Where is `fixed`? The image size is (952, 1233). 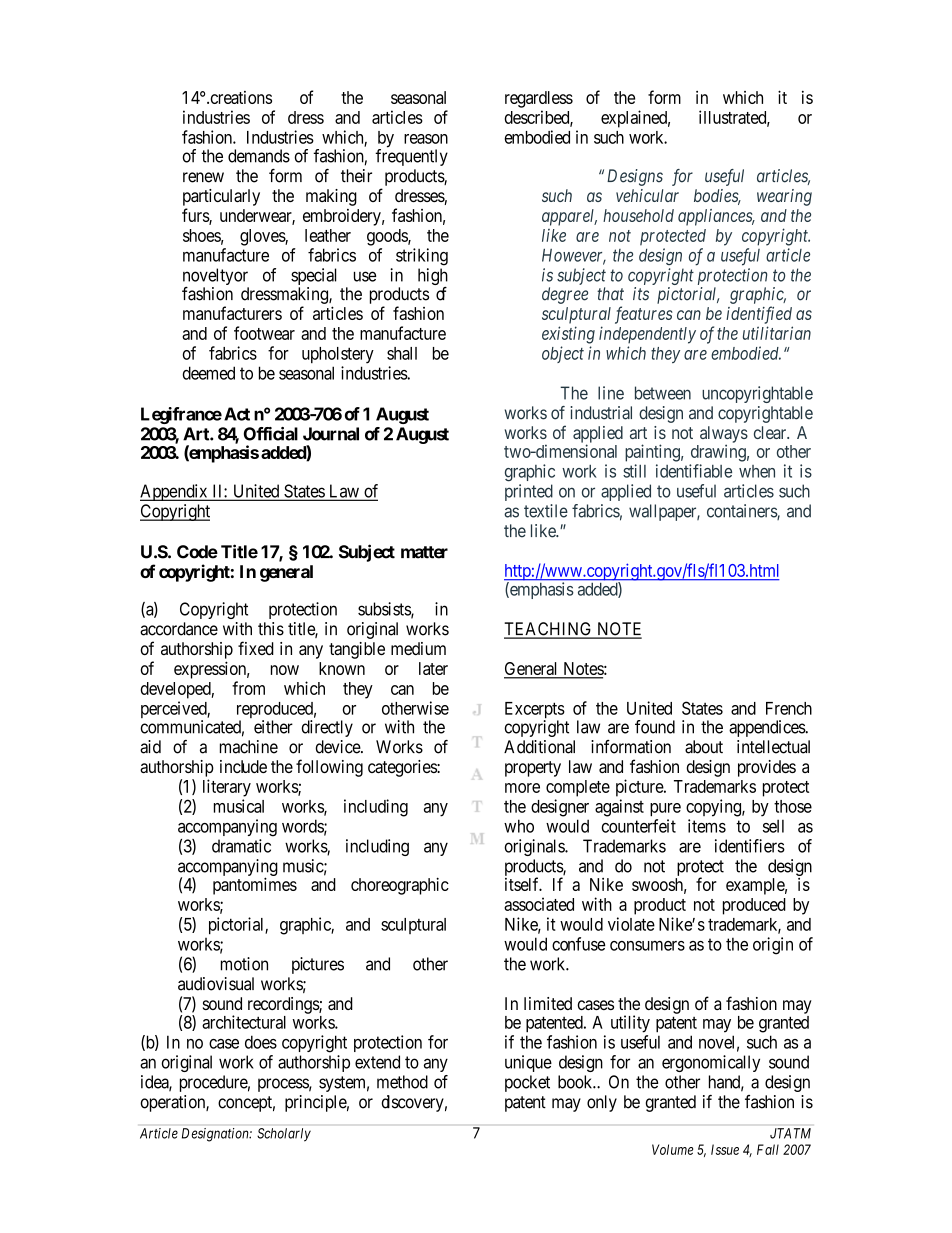
fixed is located at coordinates (256, 648).
